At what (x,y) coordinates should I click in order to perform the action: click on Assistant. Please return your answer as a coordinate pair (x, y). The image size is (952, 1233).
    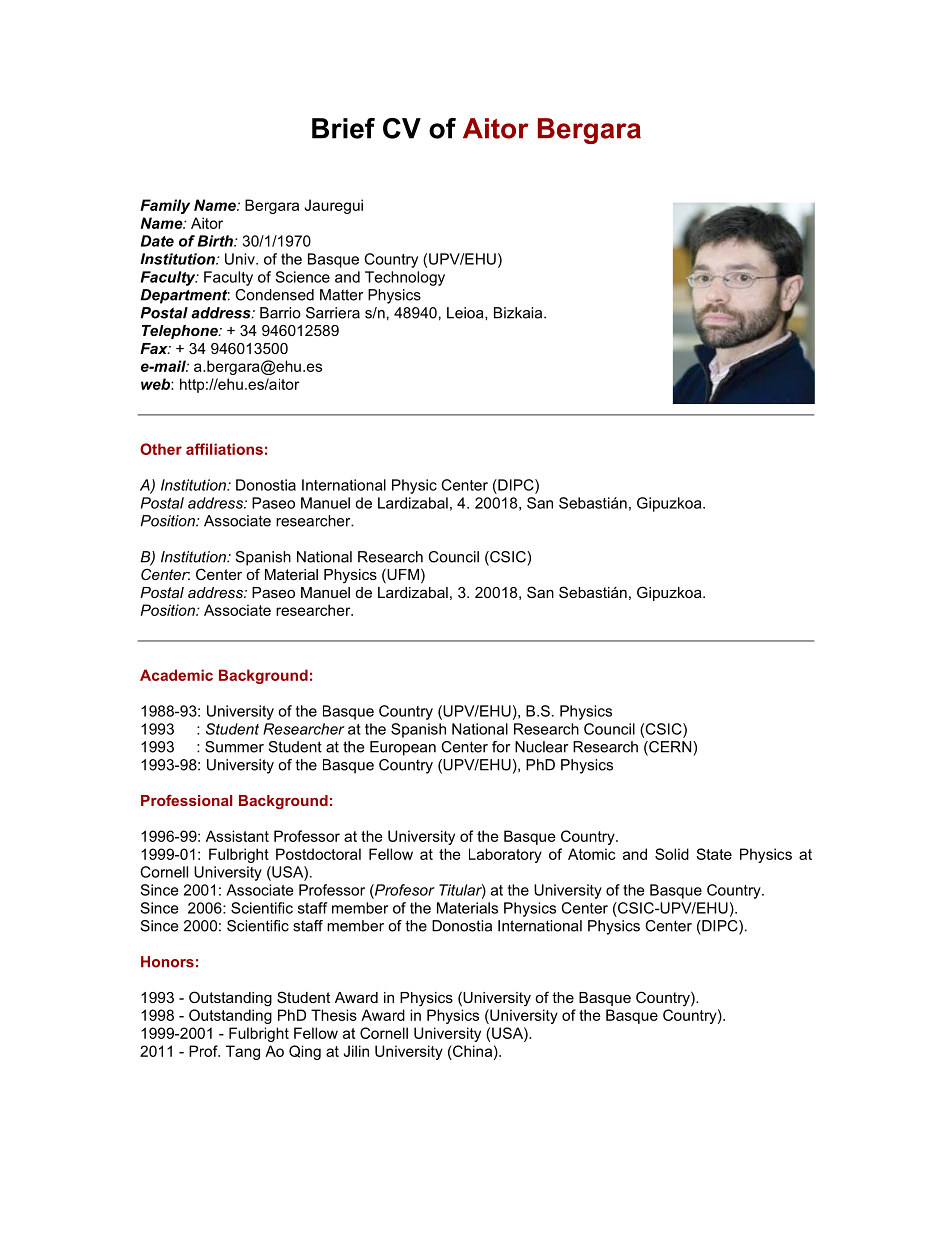
    Looking at the image, I should click on (237, 836).
